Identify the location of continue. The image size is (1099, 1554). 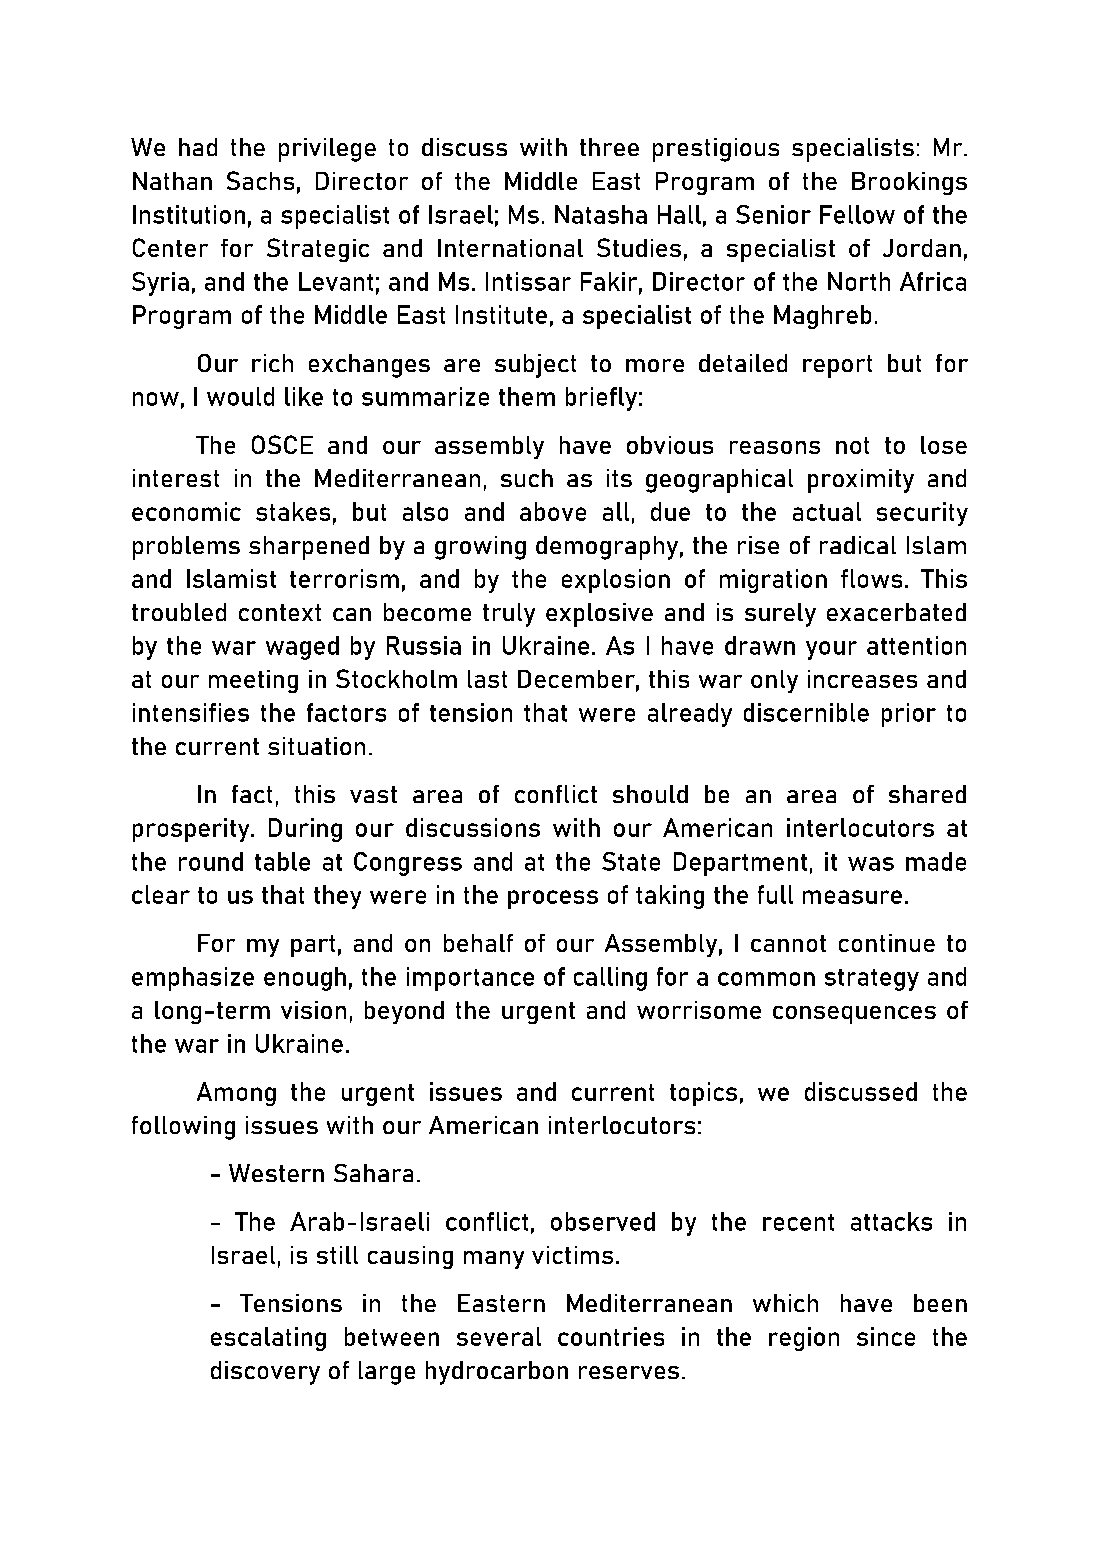
(887, 943).
